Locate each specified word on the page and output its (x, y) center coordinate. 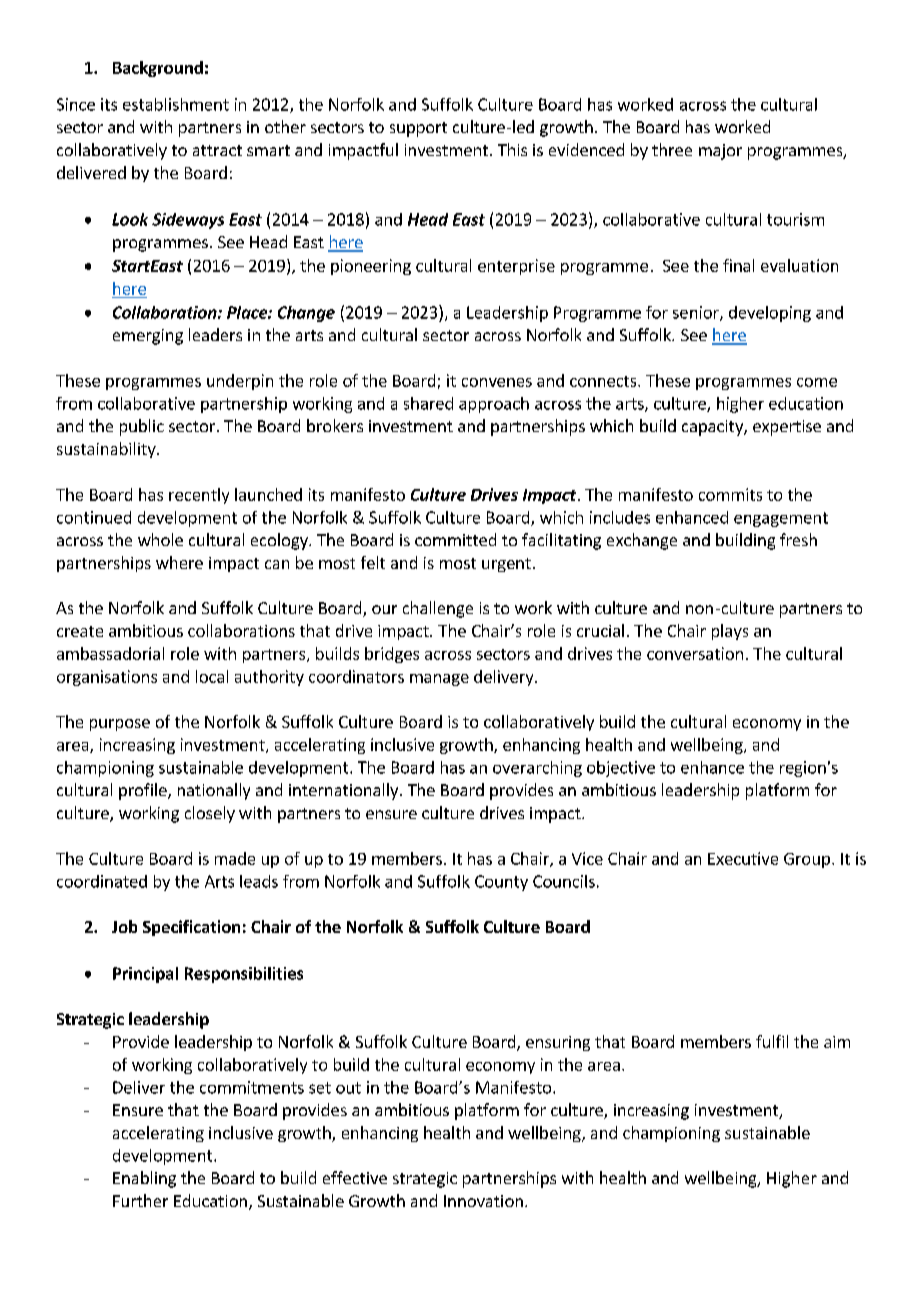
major (720, 152)
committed (455, 539)
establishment (176, 104)
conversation (695, 653)
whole (160, 539)
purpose (120, 725)
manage (439, 680)
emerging (148, 337)
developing (770, 314)
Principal (145, 975)
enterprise (516, 267)
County (501, 883)
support (418, 129)
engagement (781, 519)
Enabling (144, 1179)
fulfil (772, 1041)
